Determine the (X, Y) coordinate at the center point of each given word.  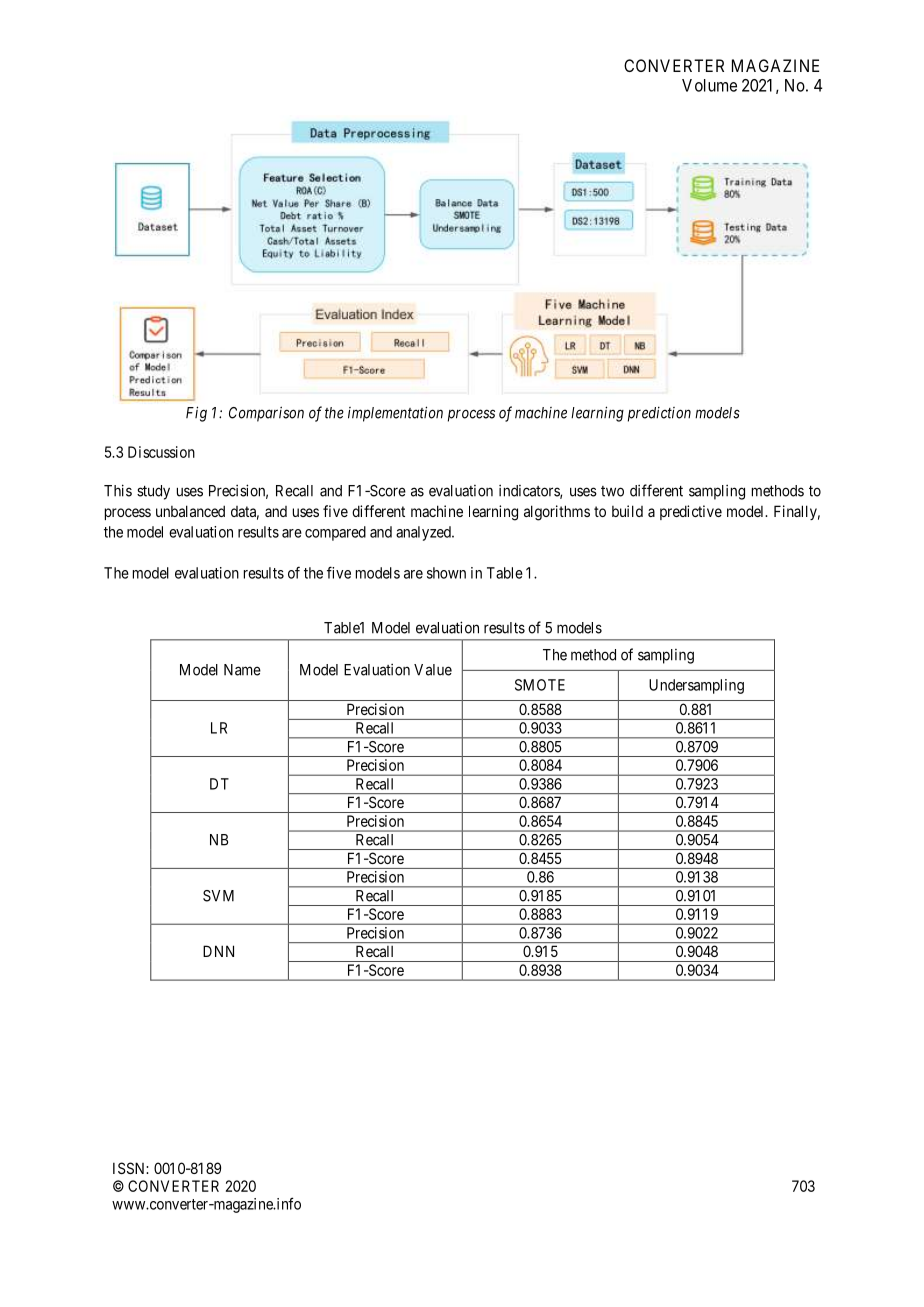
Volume (709, 85)
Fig (196, 414)
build (627, 511)
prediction (659, 414)
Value (433, 670)
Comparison (266, 414)
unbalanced (190, 511)
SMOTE (540, 685)
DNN (218, 951)
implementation (395, 414)
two (612, 491)
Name (242, 670)
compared (335, 533)
